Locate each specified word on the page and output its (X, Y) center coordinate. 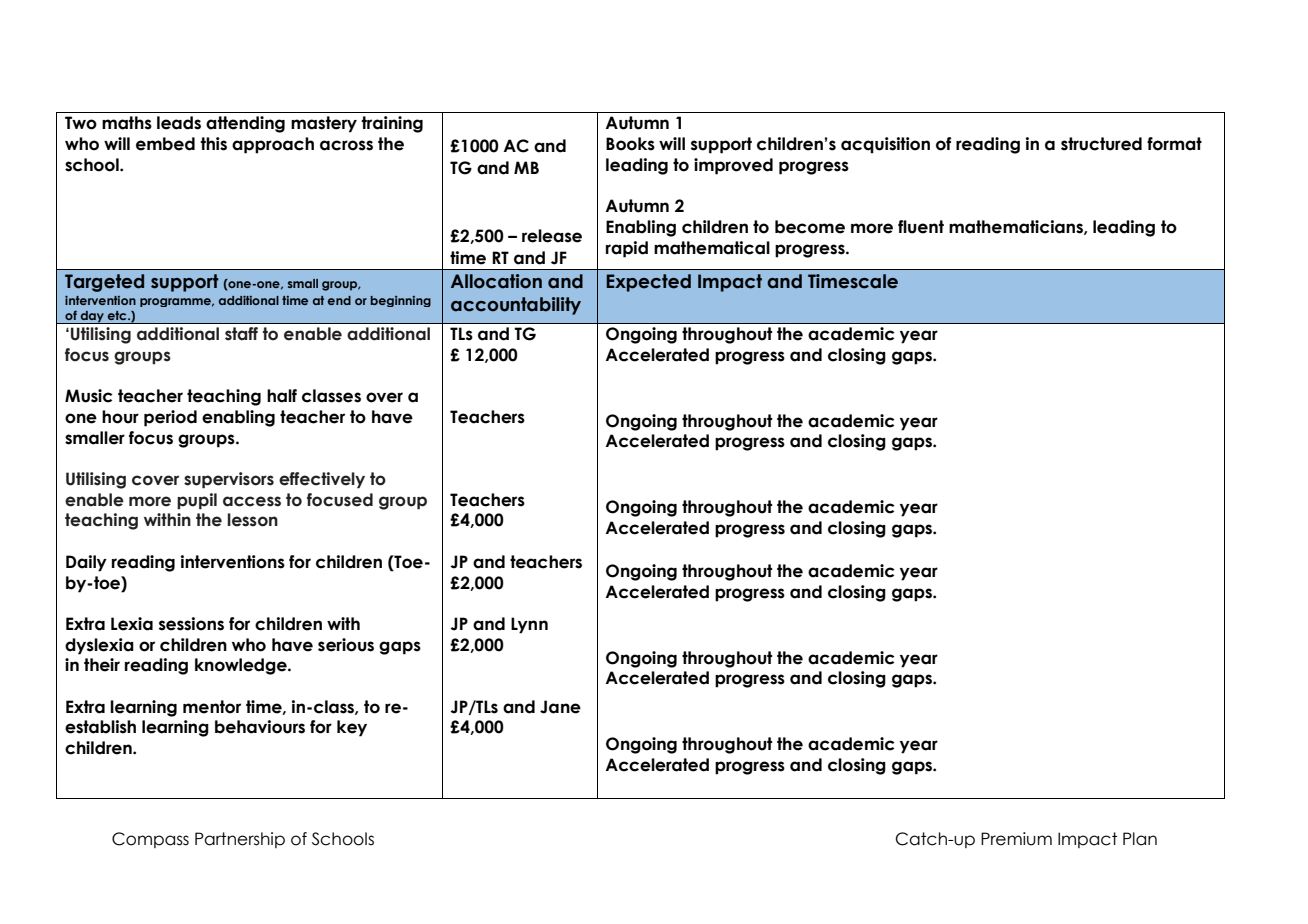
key (352, 728)
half (282, 396)
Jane (560, 707)
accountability (516, 306)
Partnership (240, 840)
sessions (191, 624)
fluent (921, 227)
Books (630, 144)
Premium (1016, 839)
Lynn (529, 625)
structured (1101, 144)
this (213, 144)
